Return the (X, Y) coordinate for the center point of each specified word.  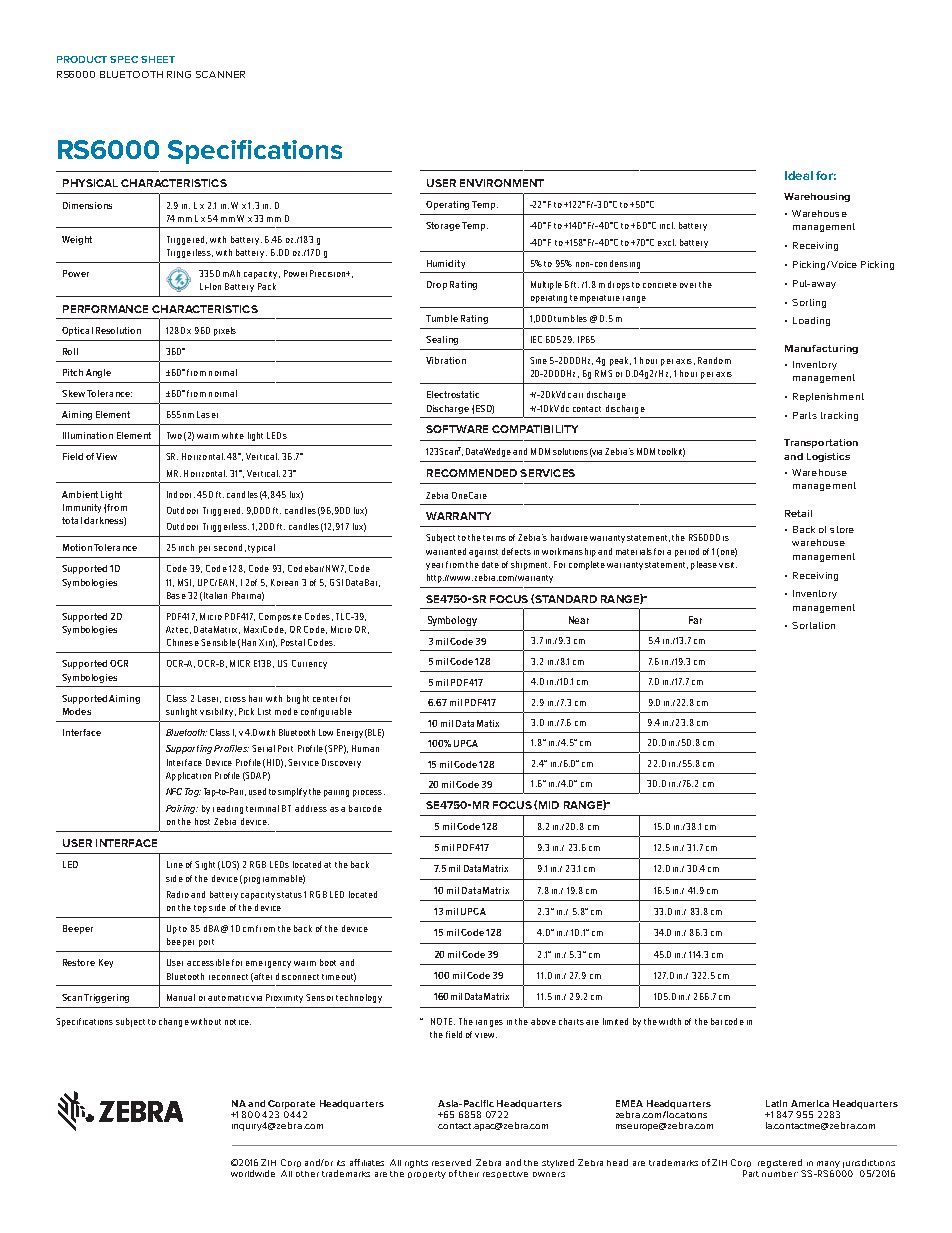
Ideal (799, 175)
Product (82, 59)
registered (780, 1163)
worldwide (253, 1173)
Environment (502, 183)
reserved (451, 1162)
